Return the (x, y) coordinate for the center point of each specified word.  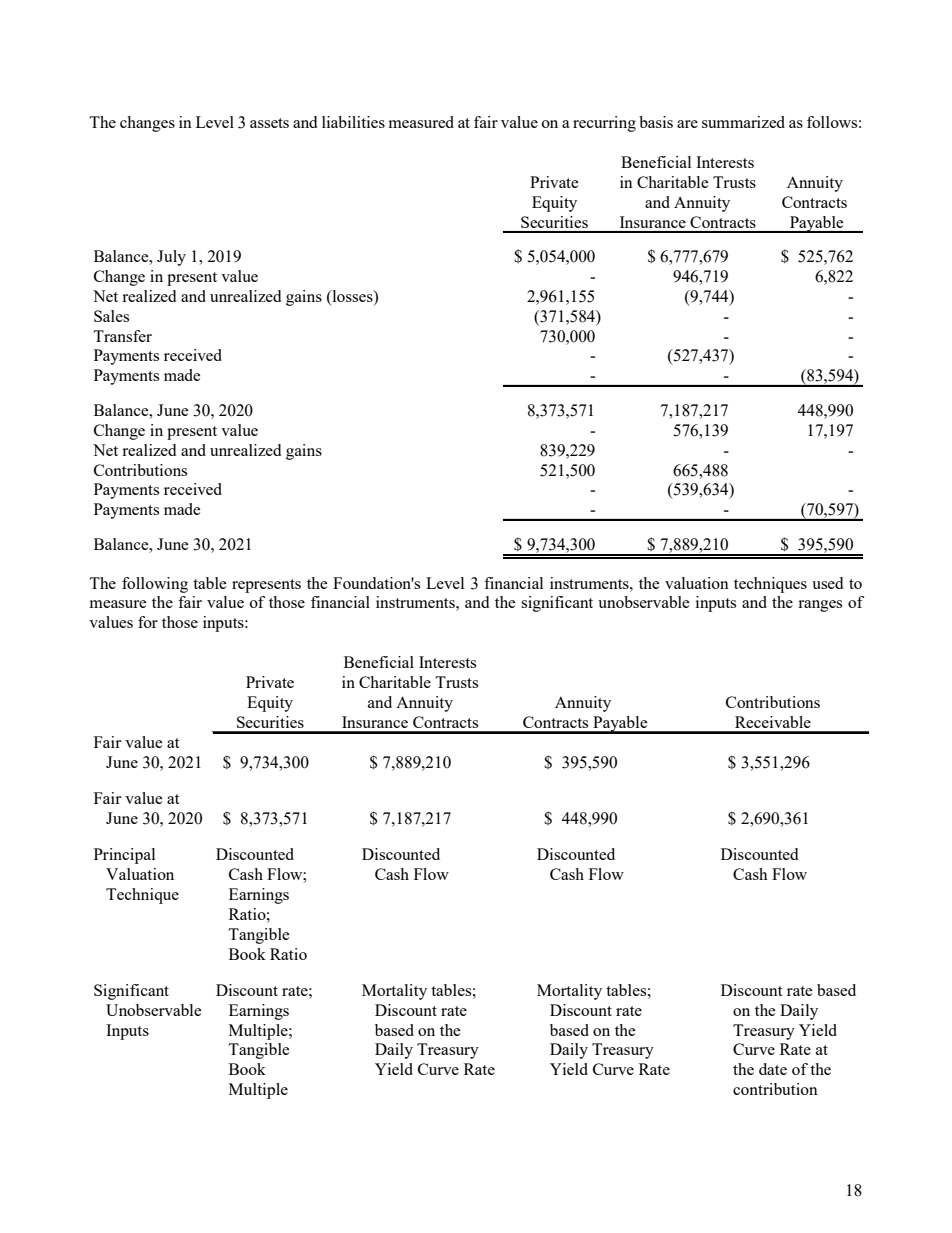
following (155, 585)
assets (269, 123)
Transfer (122, 336)
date (773, 1069)
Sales (111, 316)
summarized (743, 122)
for (148, 622)
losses (352, 296)
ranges (820, 606)
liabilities (353, 122)
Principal (124, 856)
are (687, 124)
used (827, 583)
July (171, 258)
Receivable (773, 722)
